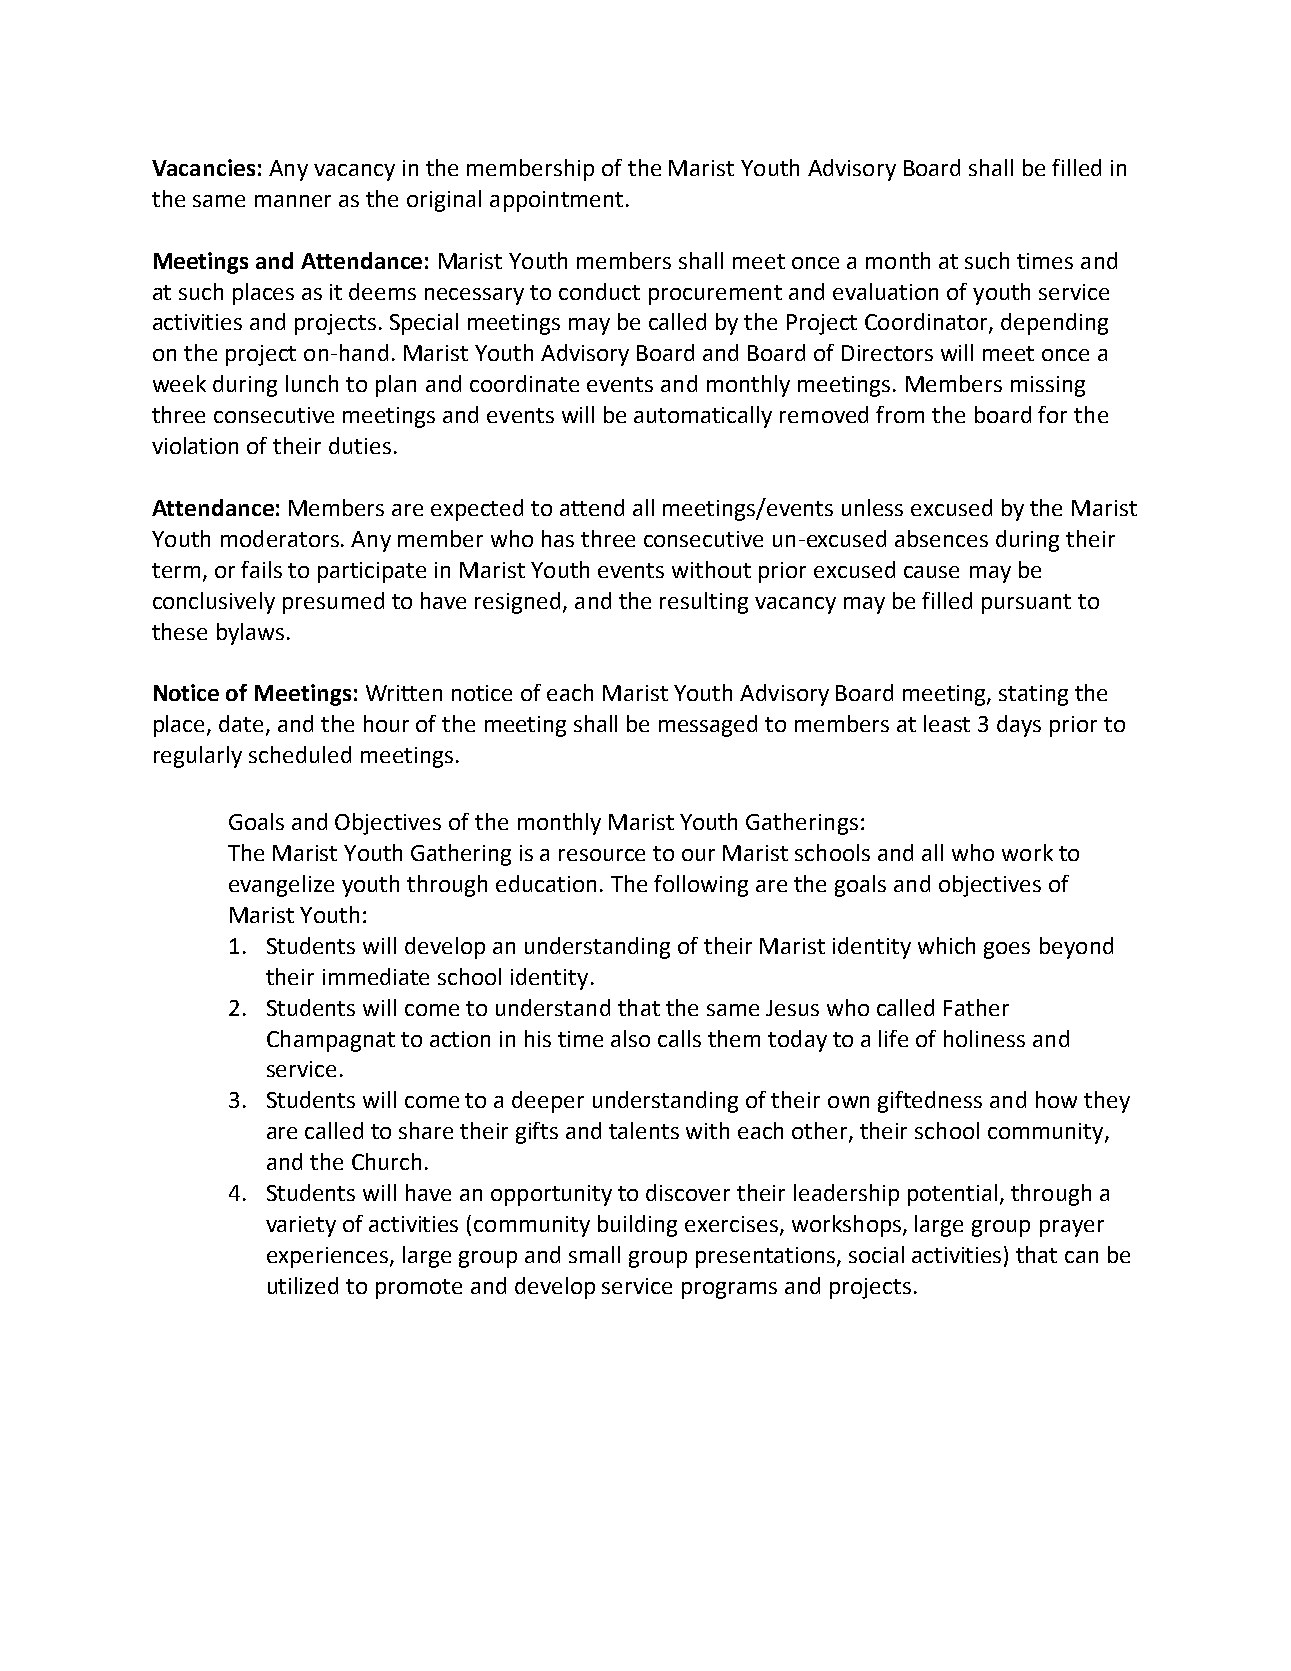  I want to click on evaluation, so click(885, 291).
